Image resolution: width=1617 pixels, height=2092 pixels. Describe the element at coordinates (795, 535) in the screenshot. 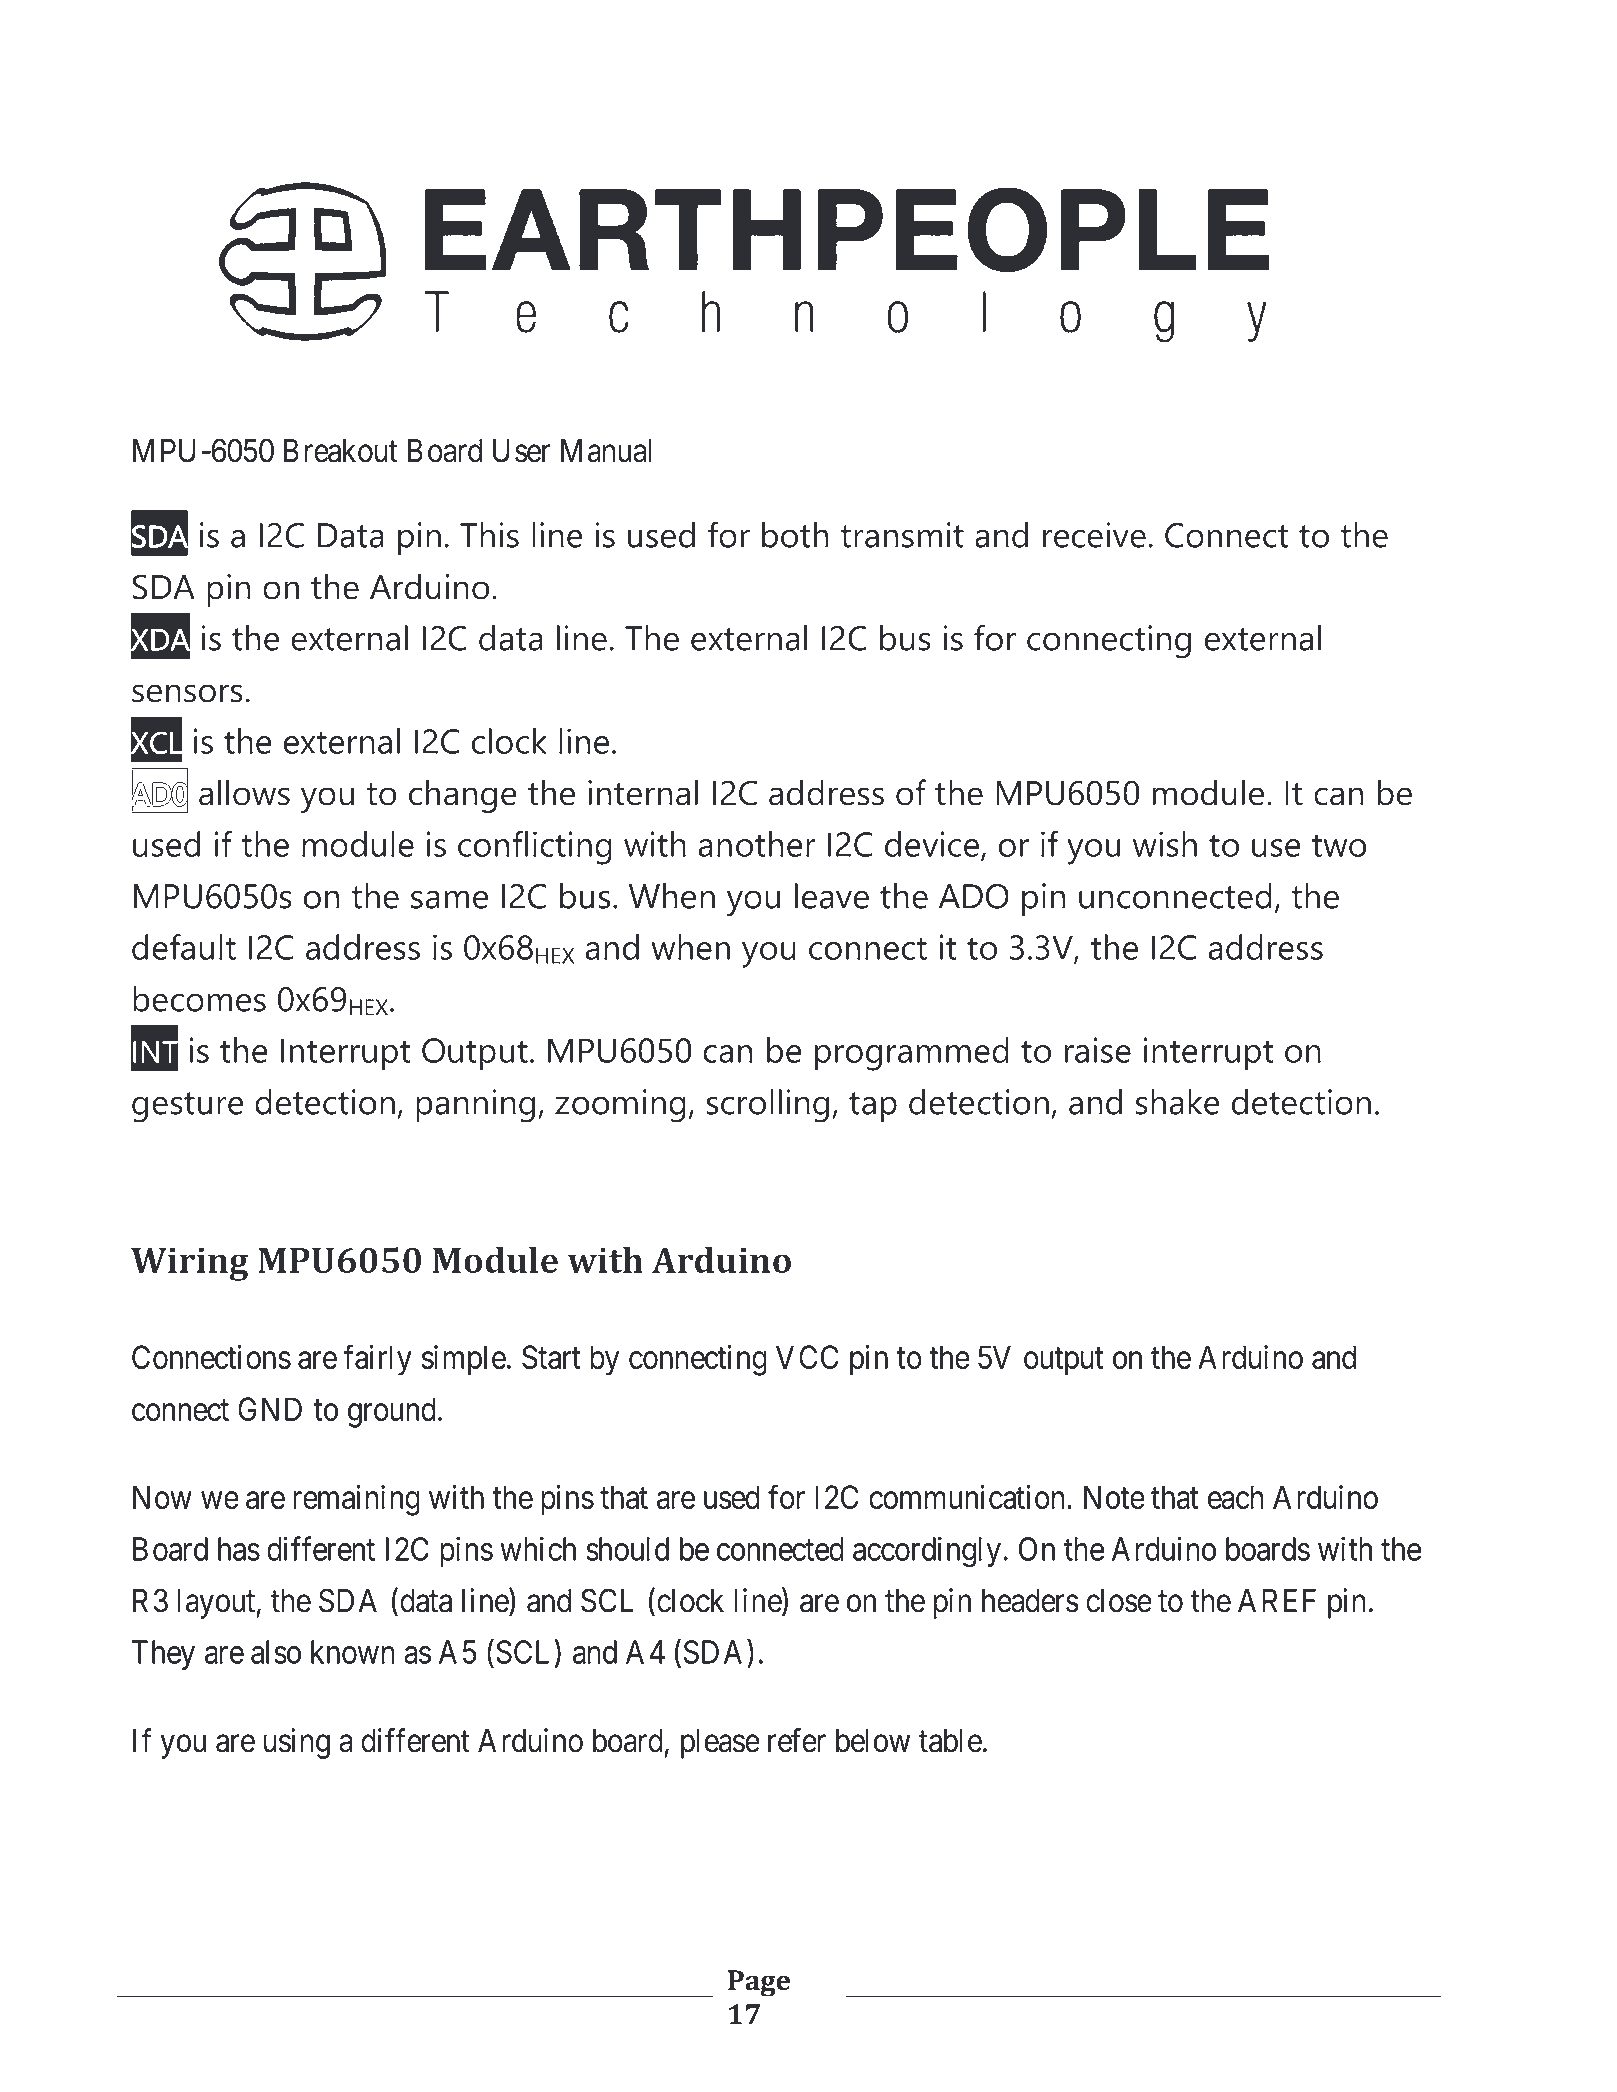

I see `both` at that location.
